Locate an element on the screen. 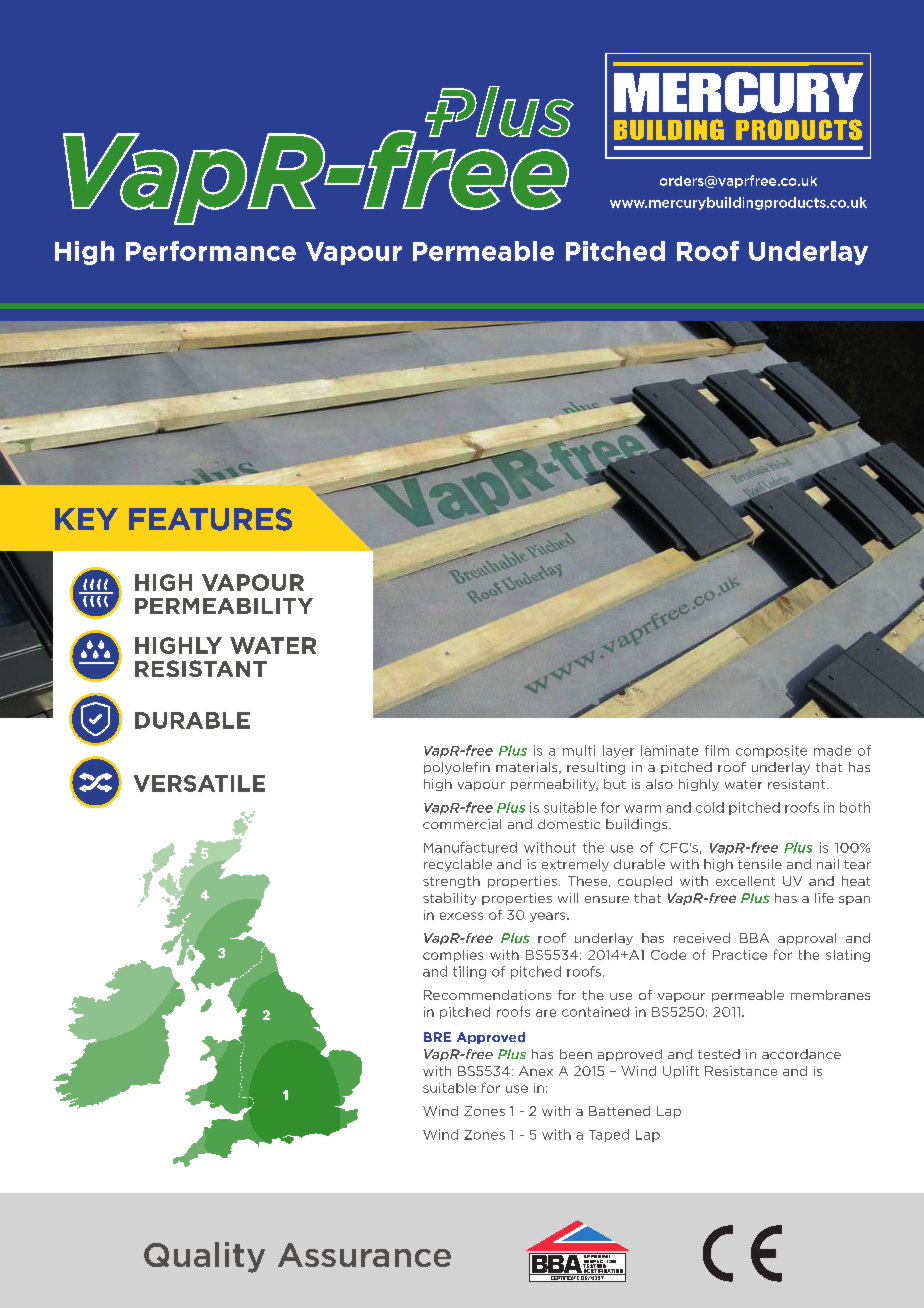  KEY is located at coordinates (86, 519).
